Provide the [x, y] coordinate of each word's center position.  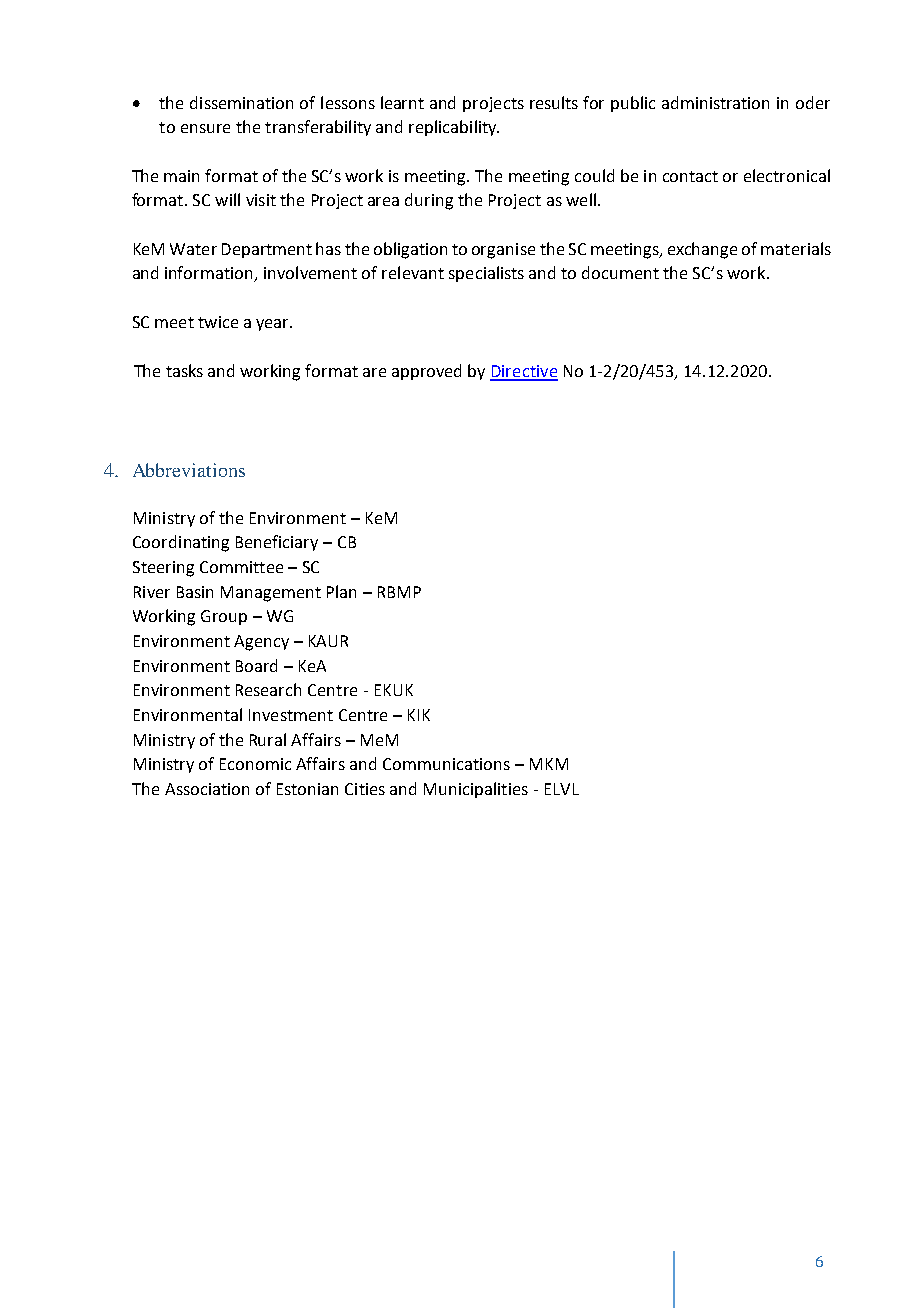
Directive [524, 372]
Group [224, 617]
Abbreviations [189, 470]
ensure [205, 128]
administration [715, 102]
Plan [341, 591]
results [554, 102]
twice [218, 322]
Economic [255, 764]
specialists [486, 274]
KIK [419, 715]
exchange [702, 250]
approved [426, 372]
